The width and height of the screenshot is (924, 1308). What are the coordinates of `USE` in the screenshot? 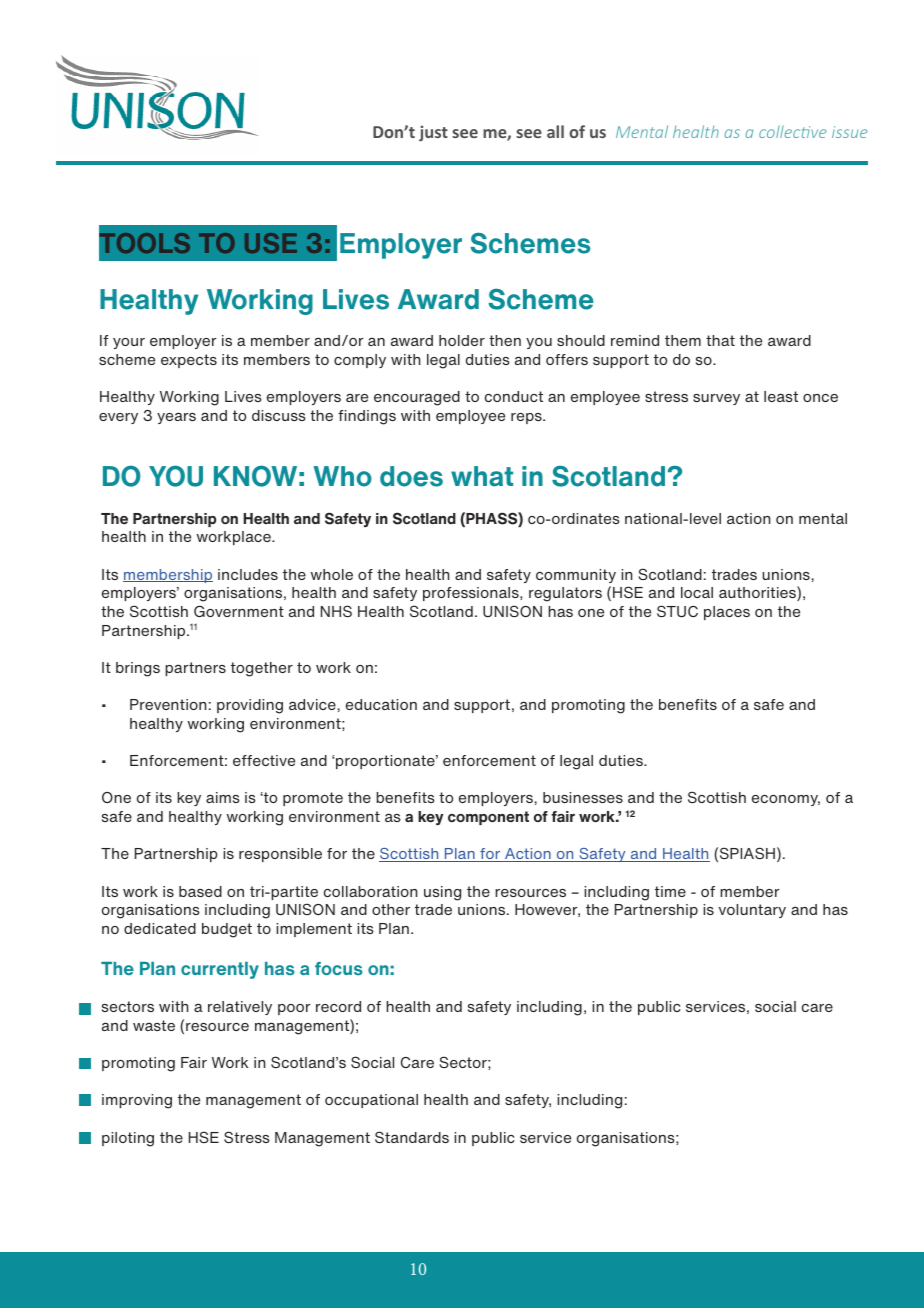 It's located at (271, 243).
